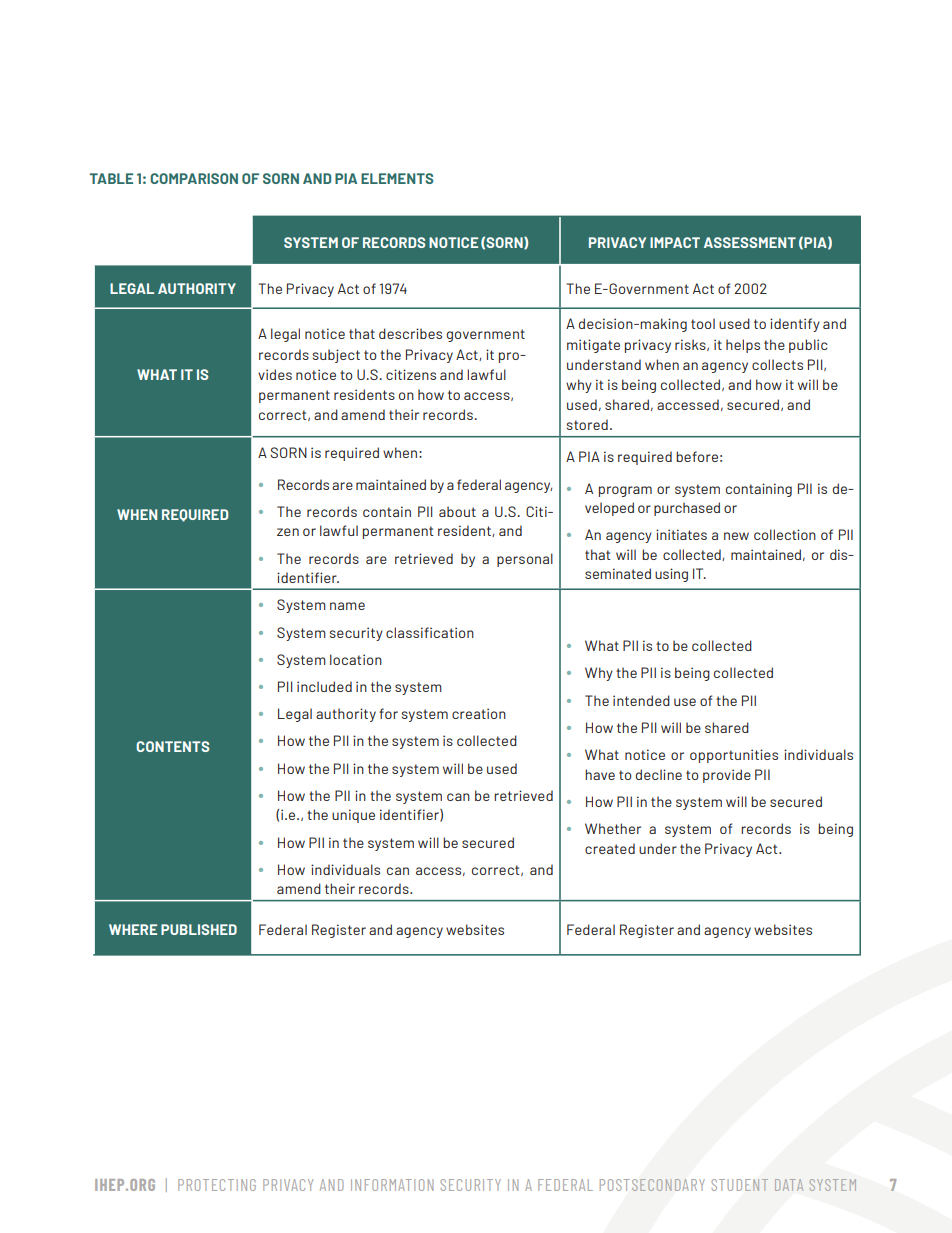 The height and width of the screenshot is (1233, 952). What do you see at coordinates (727, 776) in the screenshot?
I see `provide` at bounding box center [727, 776].
